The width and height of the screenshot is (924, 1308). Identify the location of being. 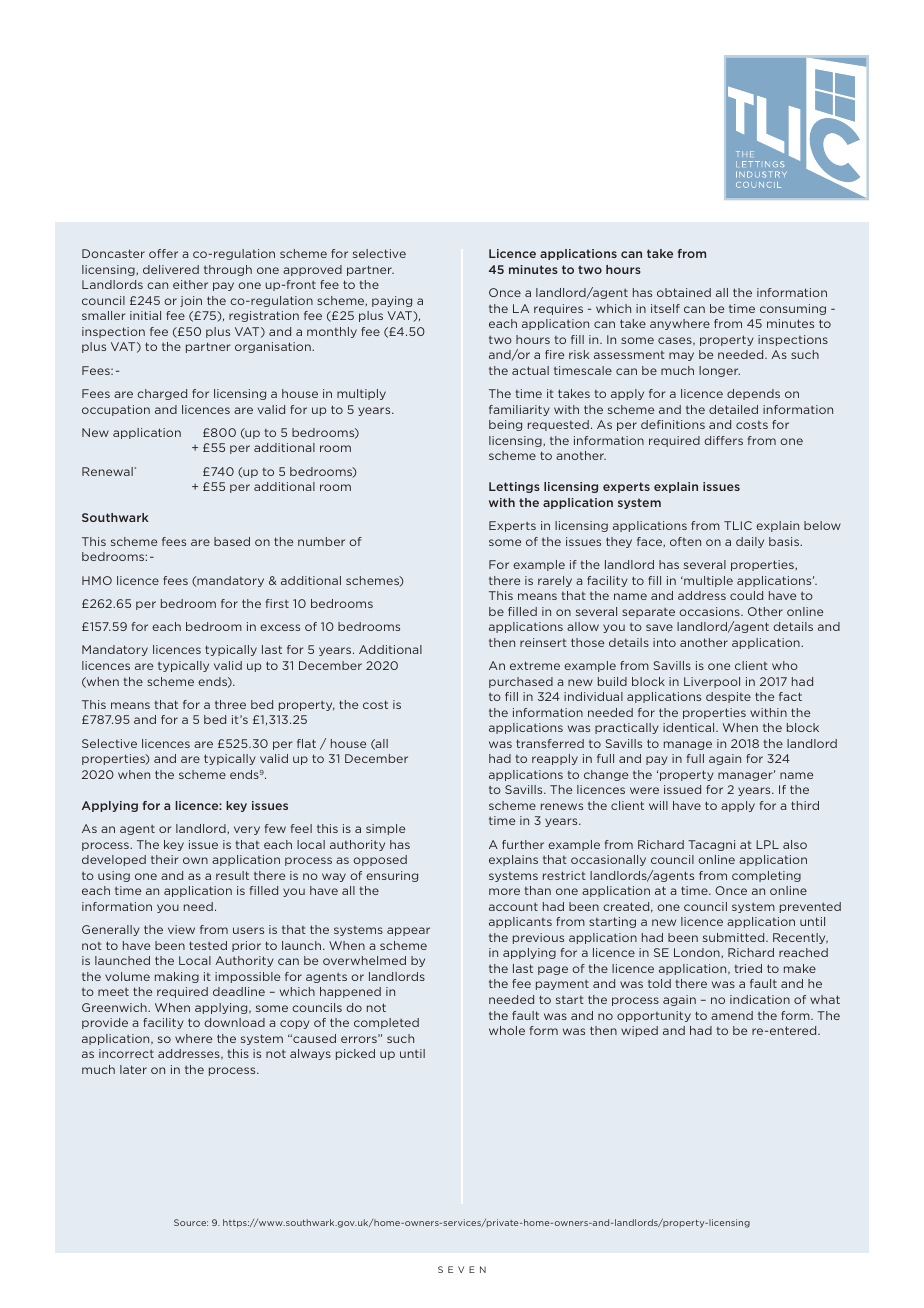
(505, 425).
